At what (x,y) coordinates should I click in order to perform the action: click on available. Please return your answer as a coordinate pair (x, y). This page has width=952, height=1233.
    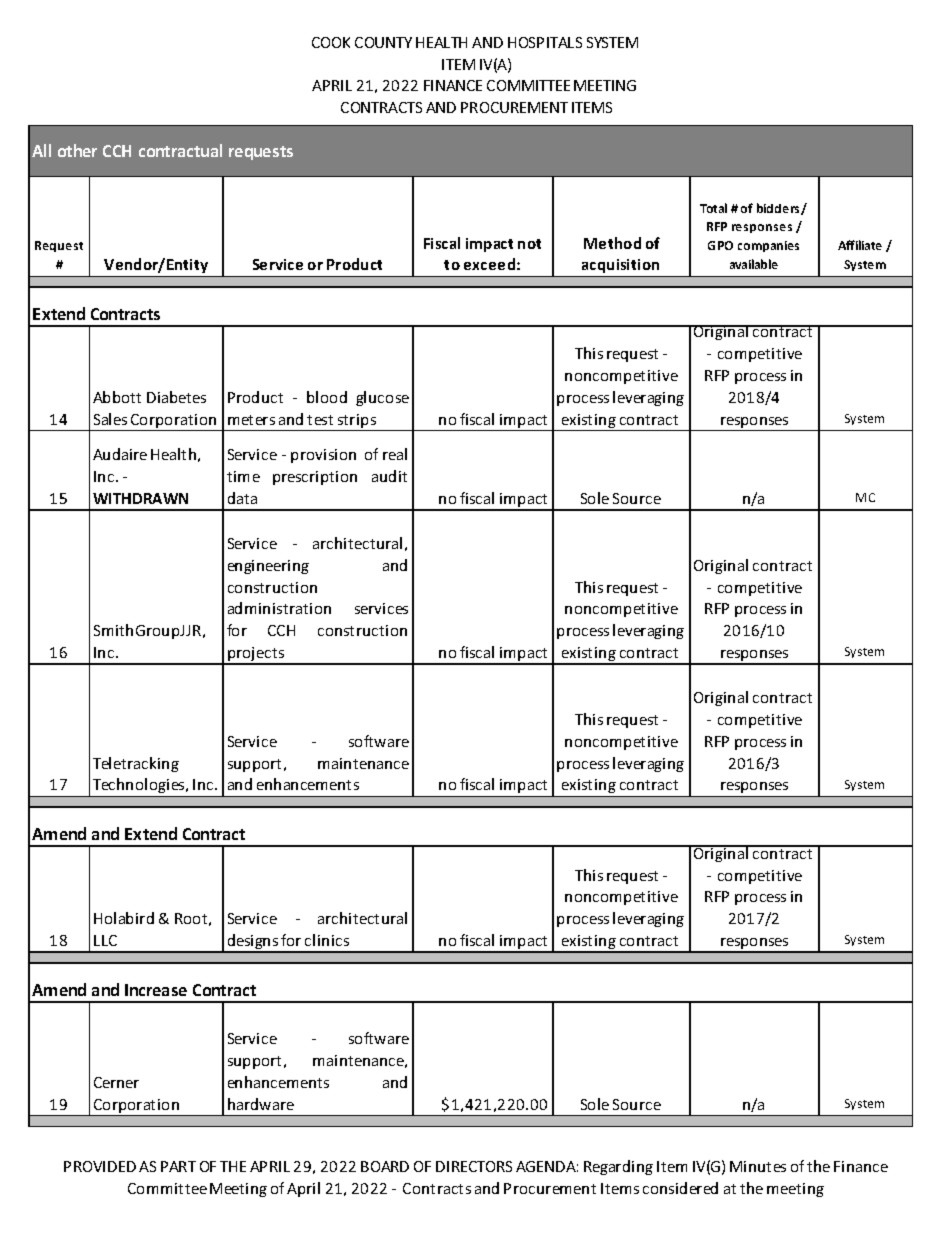
    Looking at the image, I should click on (754, 264).
